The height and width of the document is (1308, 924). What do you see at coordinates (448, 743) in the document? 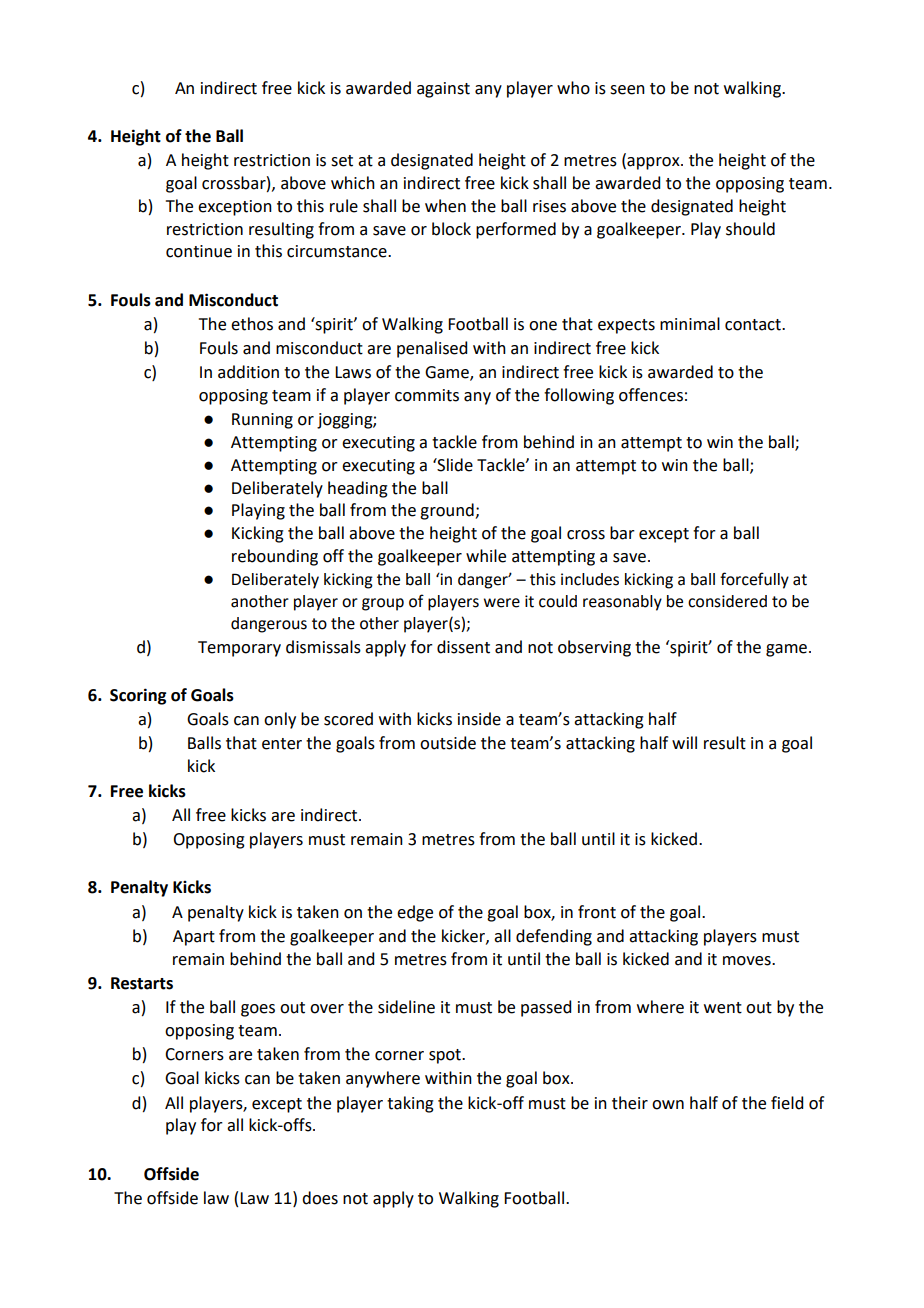
I see `outside` at bounding box center [448, 743].
